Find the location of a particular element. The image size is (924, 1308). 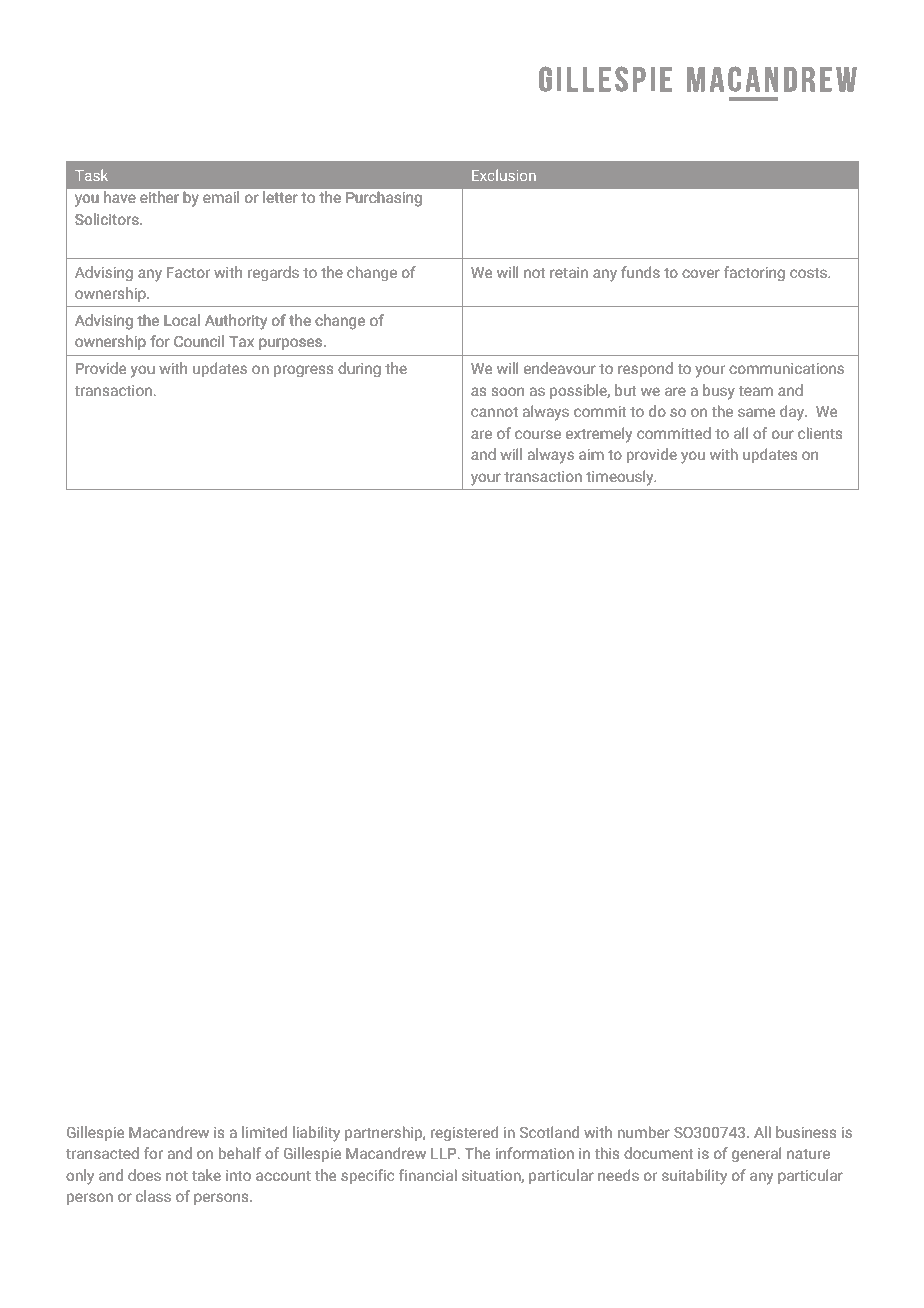

does is located at coordinates (144, 1175).
